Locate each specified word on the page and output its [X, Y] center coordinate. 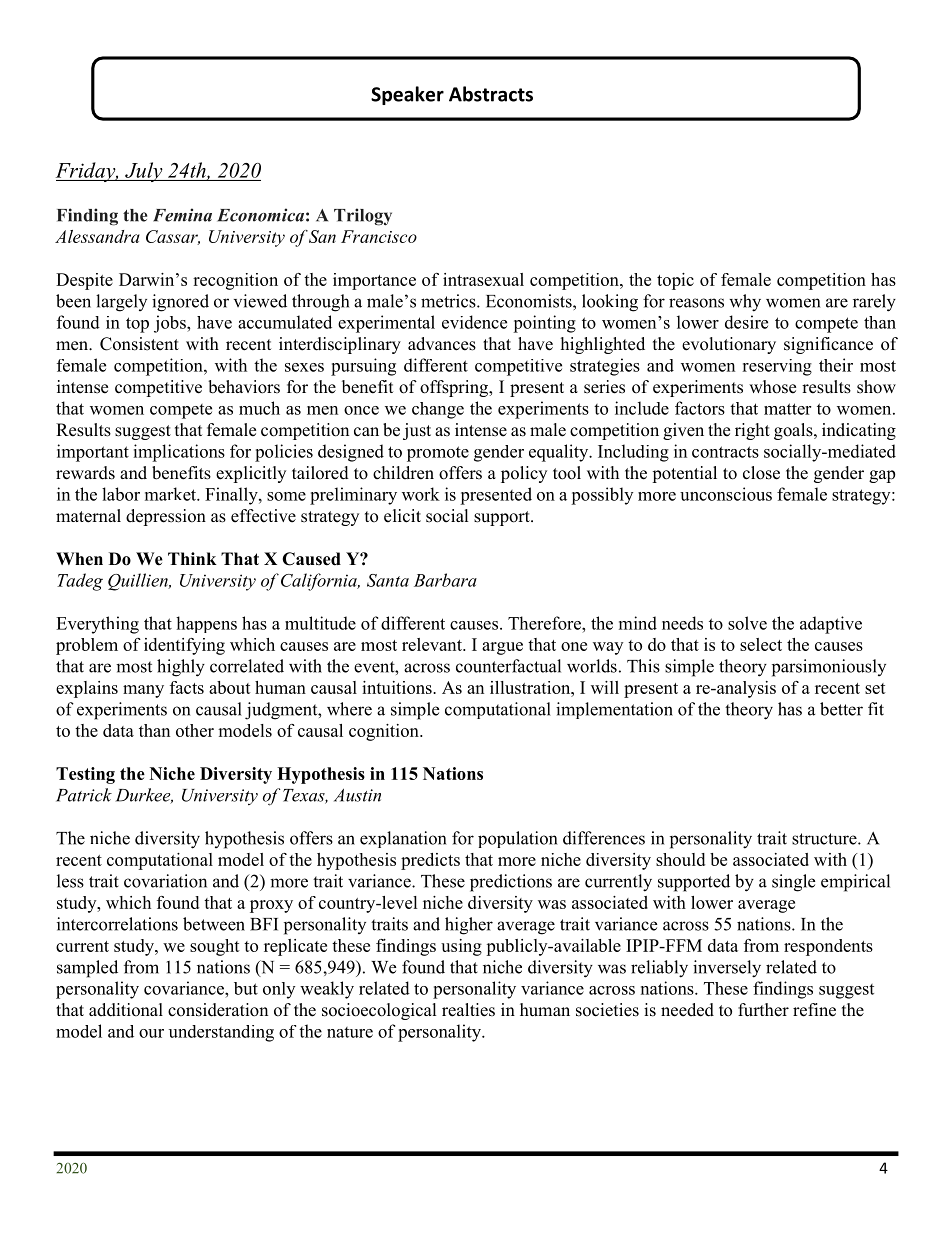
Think [192, 558]
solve [747, 623]
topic [675, 281]
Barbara [445, 580]
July [144, 172]
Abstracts [491, 94]
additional [126, 1010]
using [461, 947]
